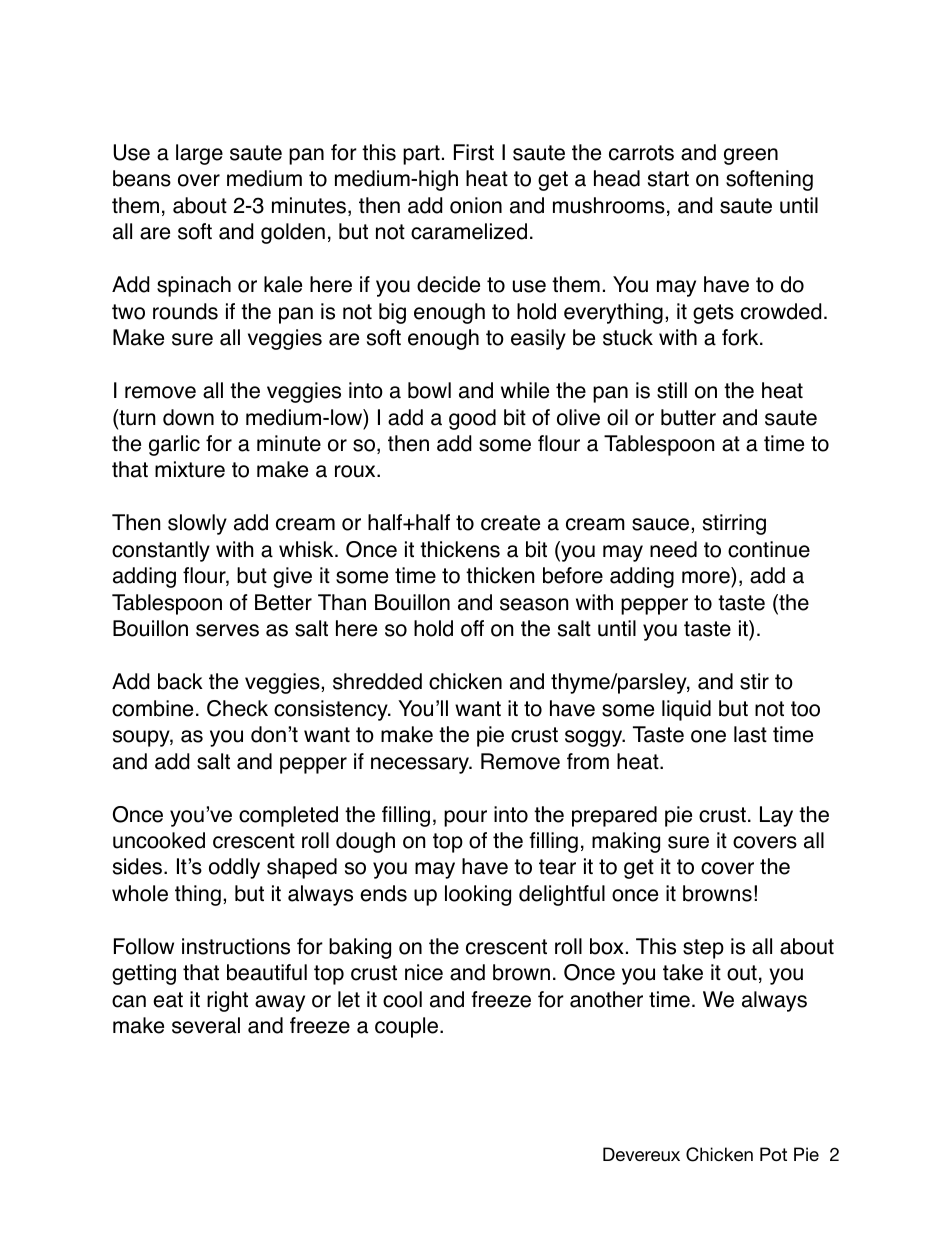 The height and width of the image is (1233, 952). I want to click on down, so click(188, 417).
